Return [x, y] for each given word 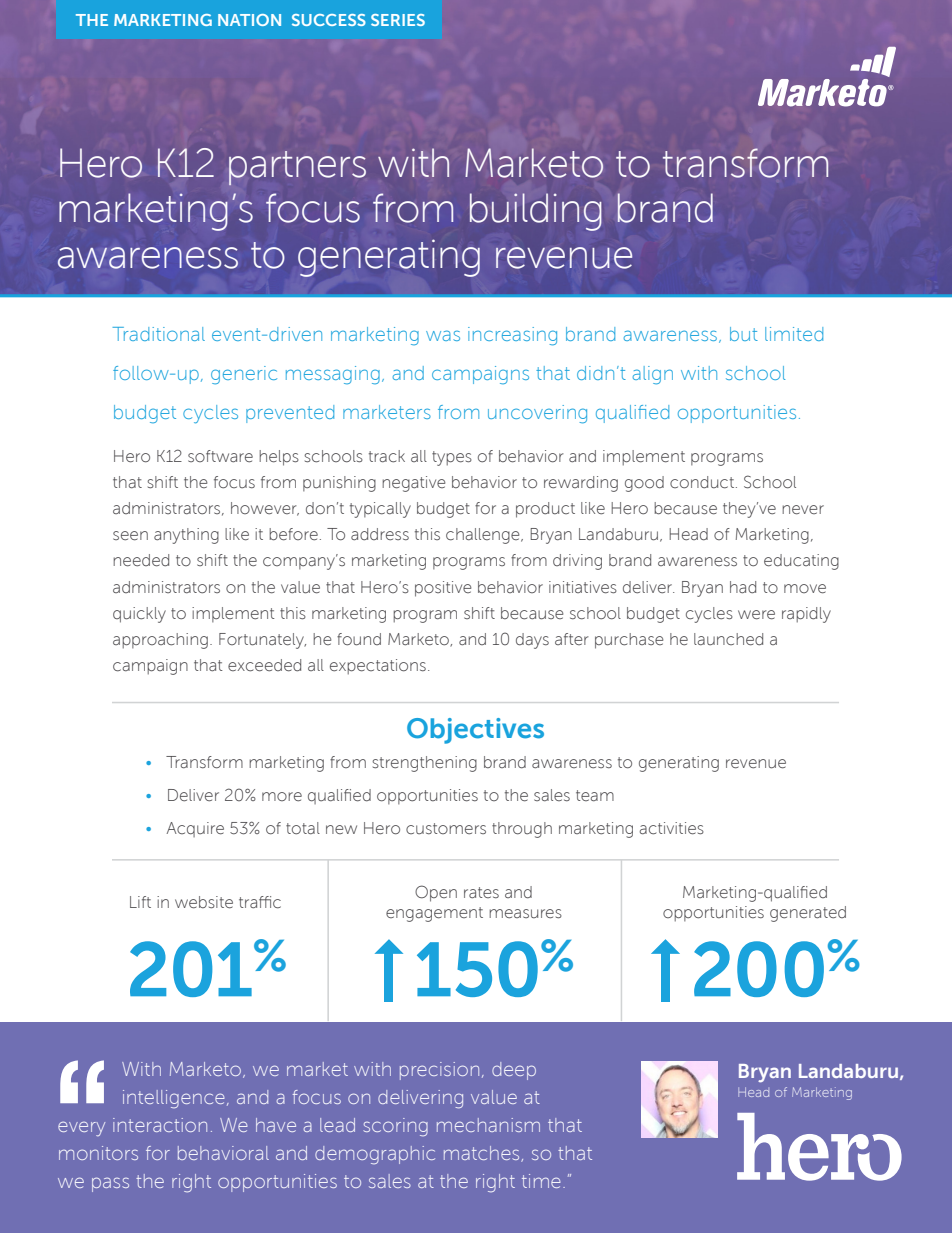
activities [672, 828]
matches [483, 1154]
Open [436, 893]
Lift [140, 902]
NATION [249, 20]
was [443, 335]
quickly [139, 615]
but [744, 334]
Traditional [159, 334]
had [743, 587]
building [536, 212]
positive [443, 589]
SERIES [398, 20]
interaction [160, 1125]
